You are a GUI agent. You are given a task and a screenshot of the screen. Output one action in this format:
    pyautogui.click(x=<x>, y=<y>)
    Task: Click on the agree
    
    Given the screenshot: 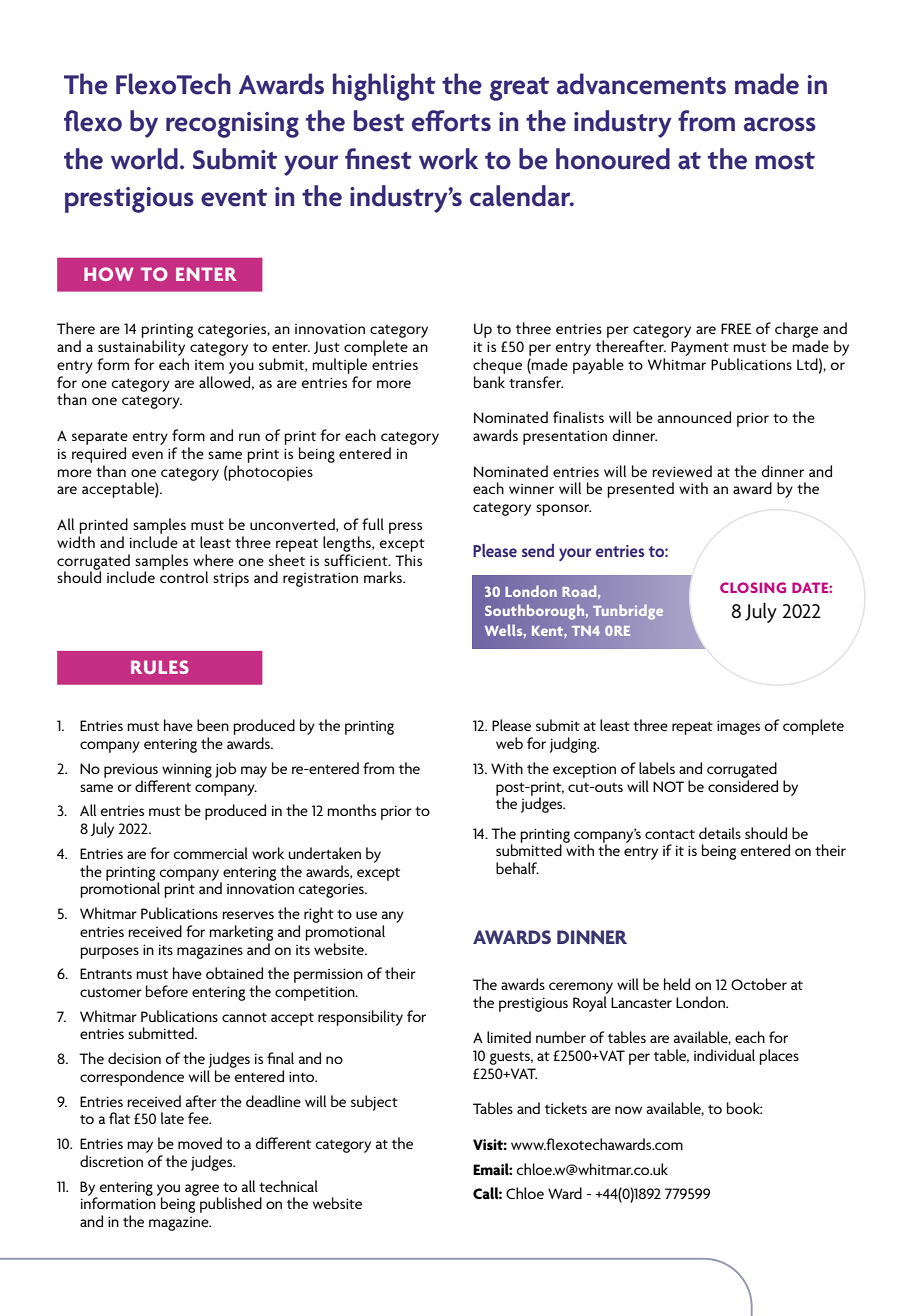 What is the action you would take?
    pyautogui.click(x=202, y=1191)
